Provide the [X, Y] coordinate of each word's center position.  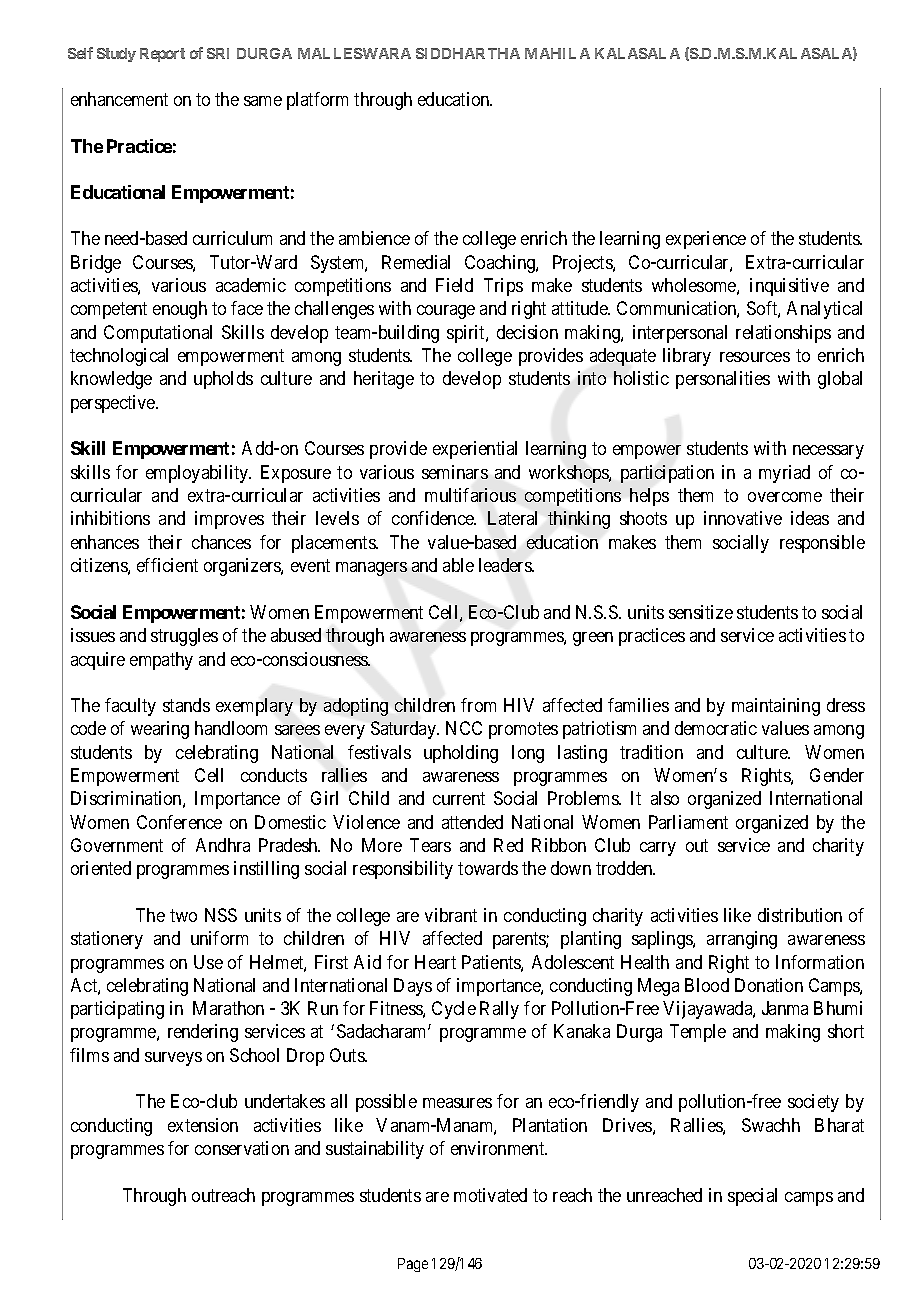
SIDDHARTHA [468, 53]
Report [162, 55]
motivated [490, 1195]
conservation [242, 1148]
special [752, 1197]
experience [706, 240]
